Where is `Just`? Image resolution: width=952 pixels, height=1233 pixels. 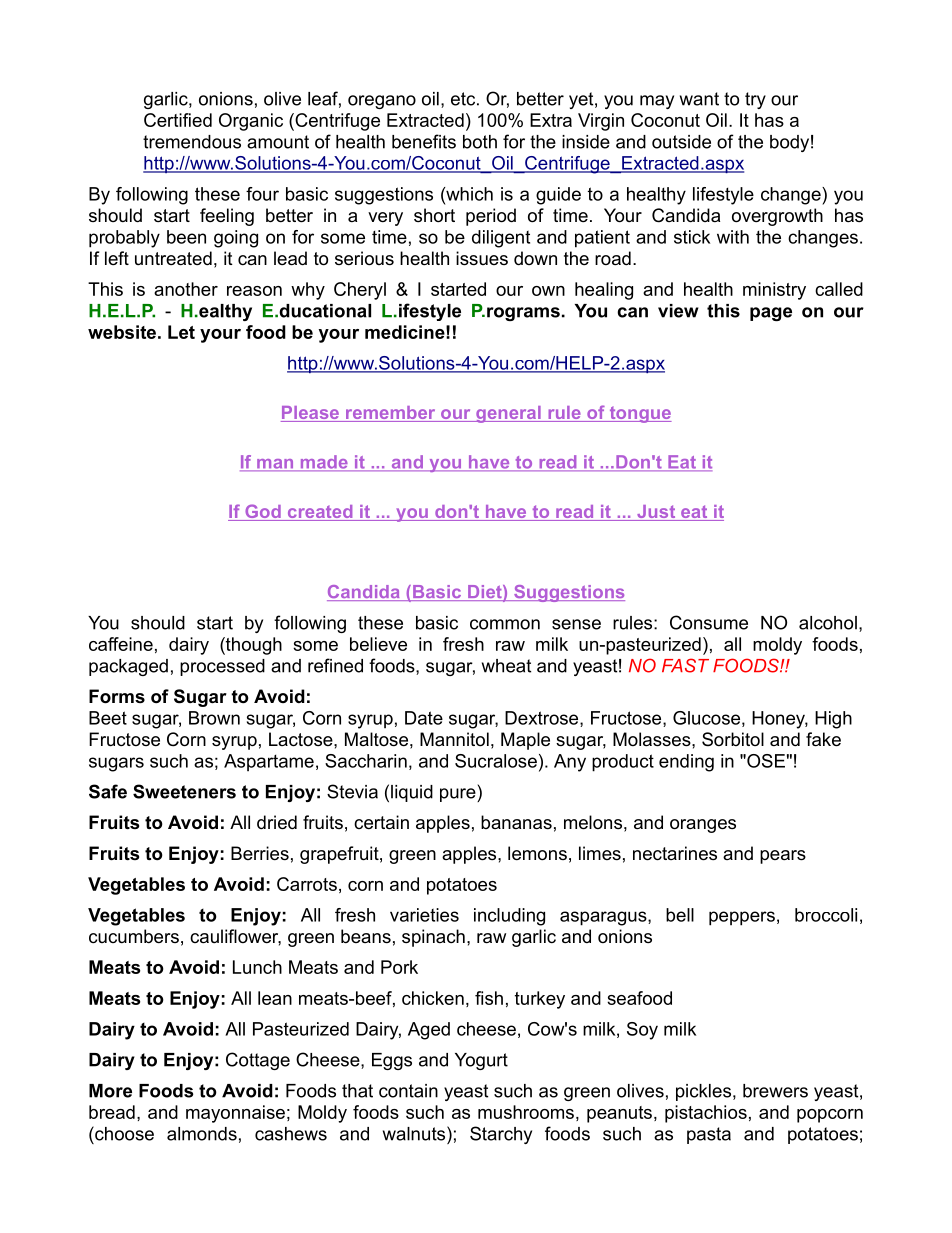
Just is located at coordinates (656, 513).
